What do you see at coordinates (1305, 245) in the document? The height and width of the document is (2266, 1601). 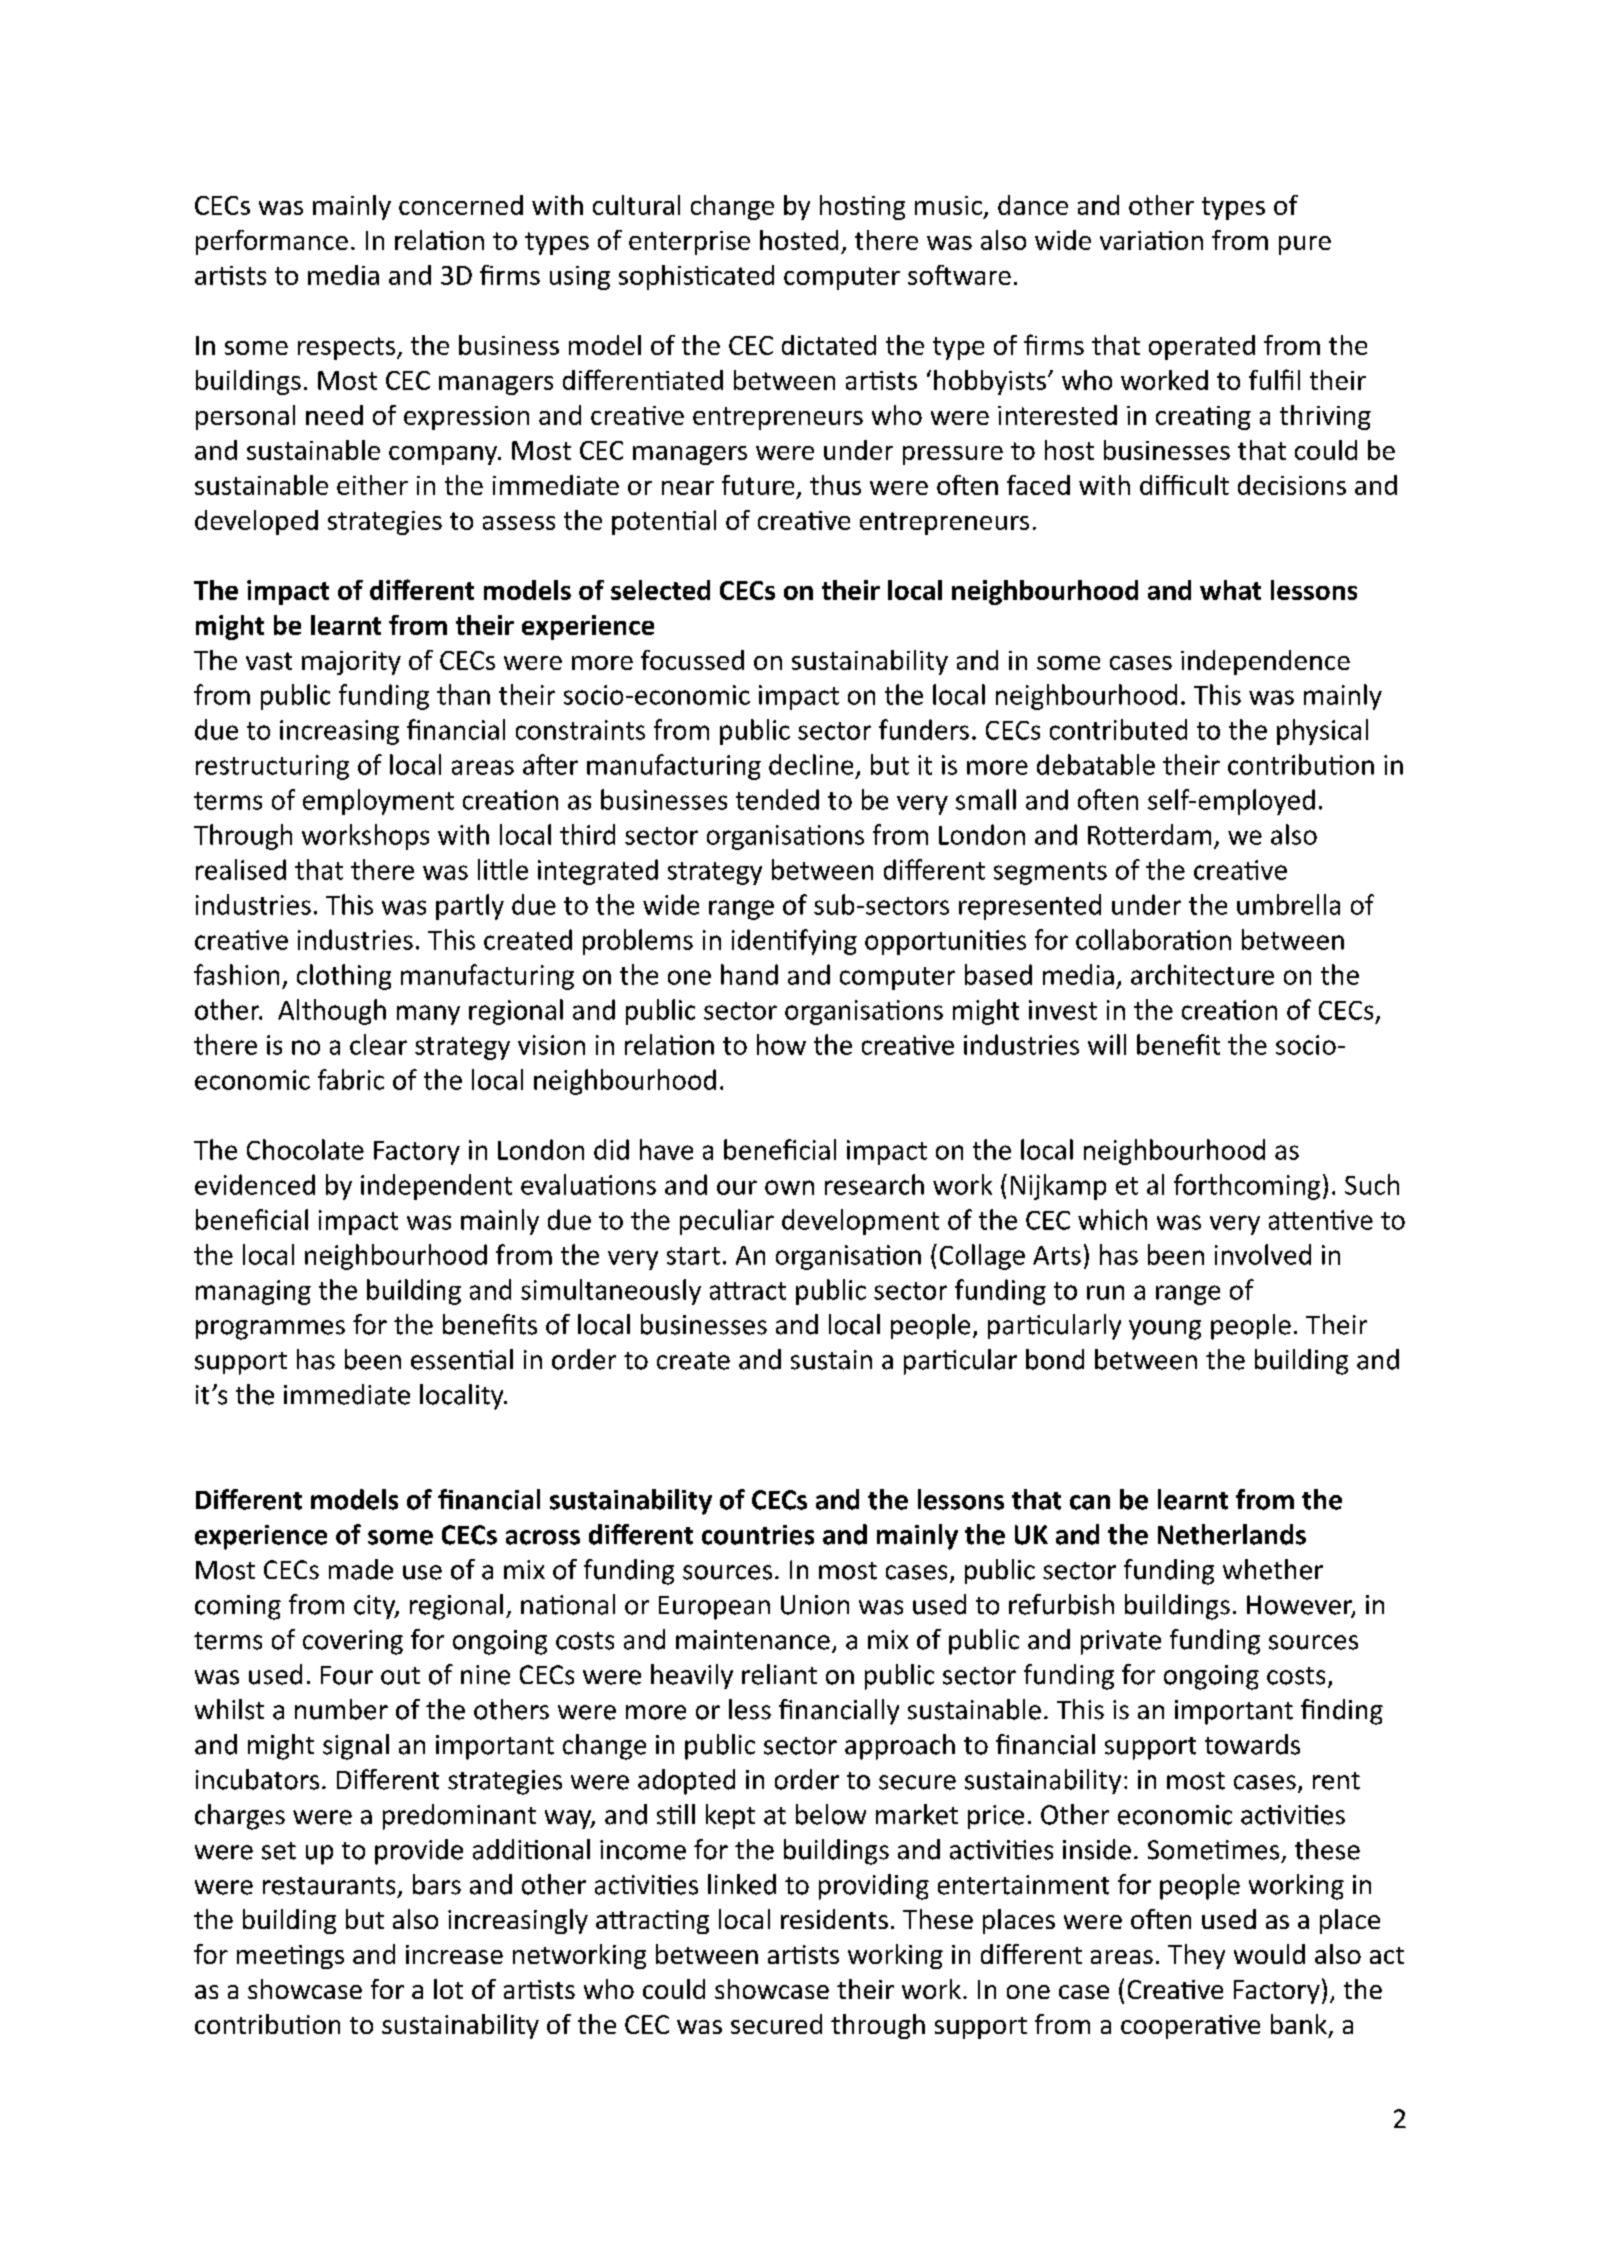 I see `pure` at bounding box center [1305, 245].
